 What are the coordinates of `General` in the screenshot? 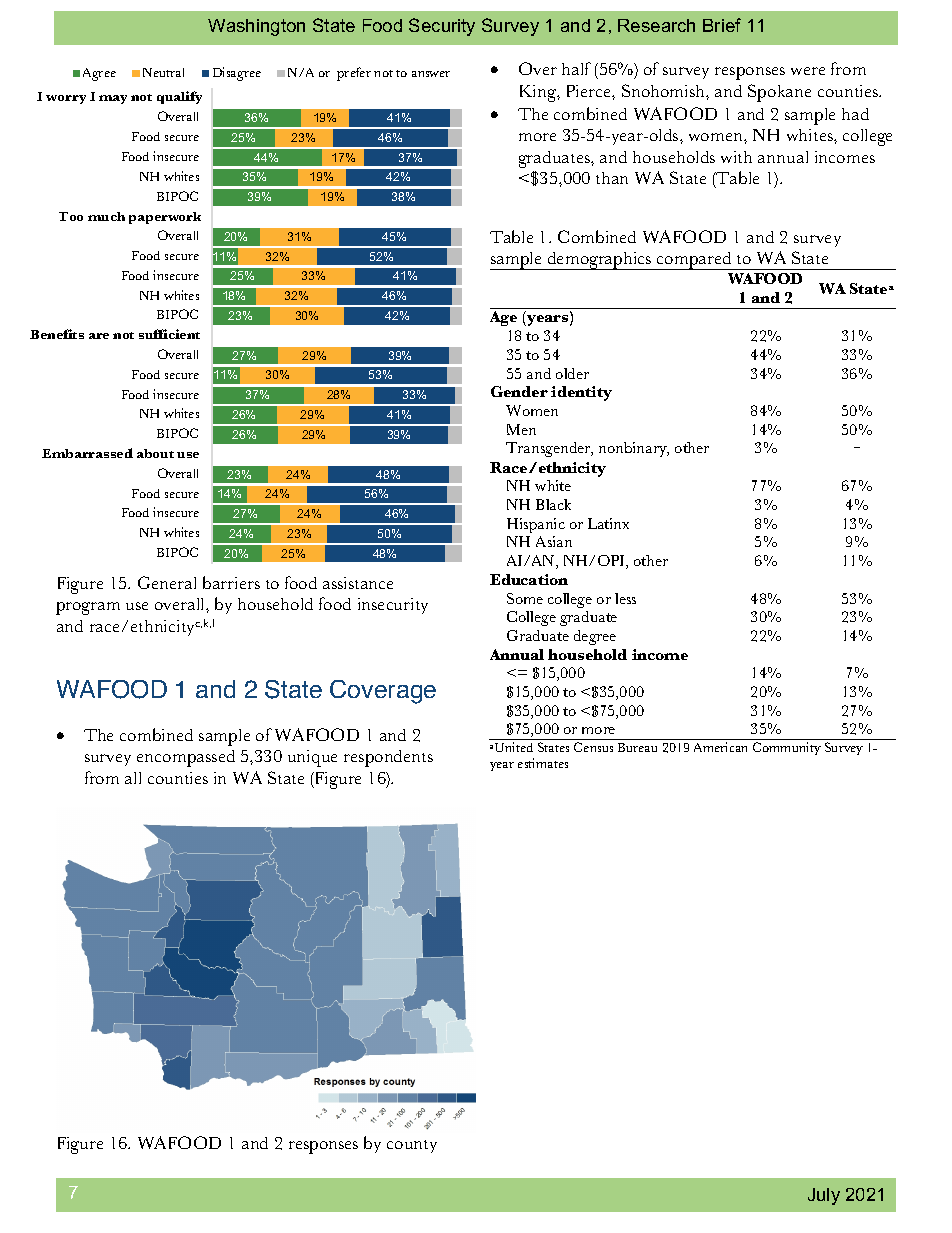 It's located at (167, 582).
